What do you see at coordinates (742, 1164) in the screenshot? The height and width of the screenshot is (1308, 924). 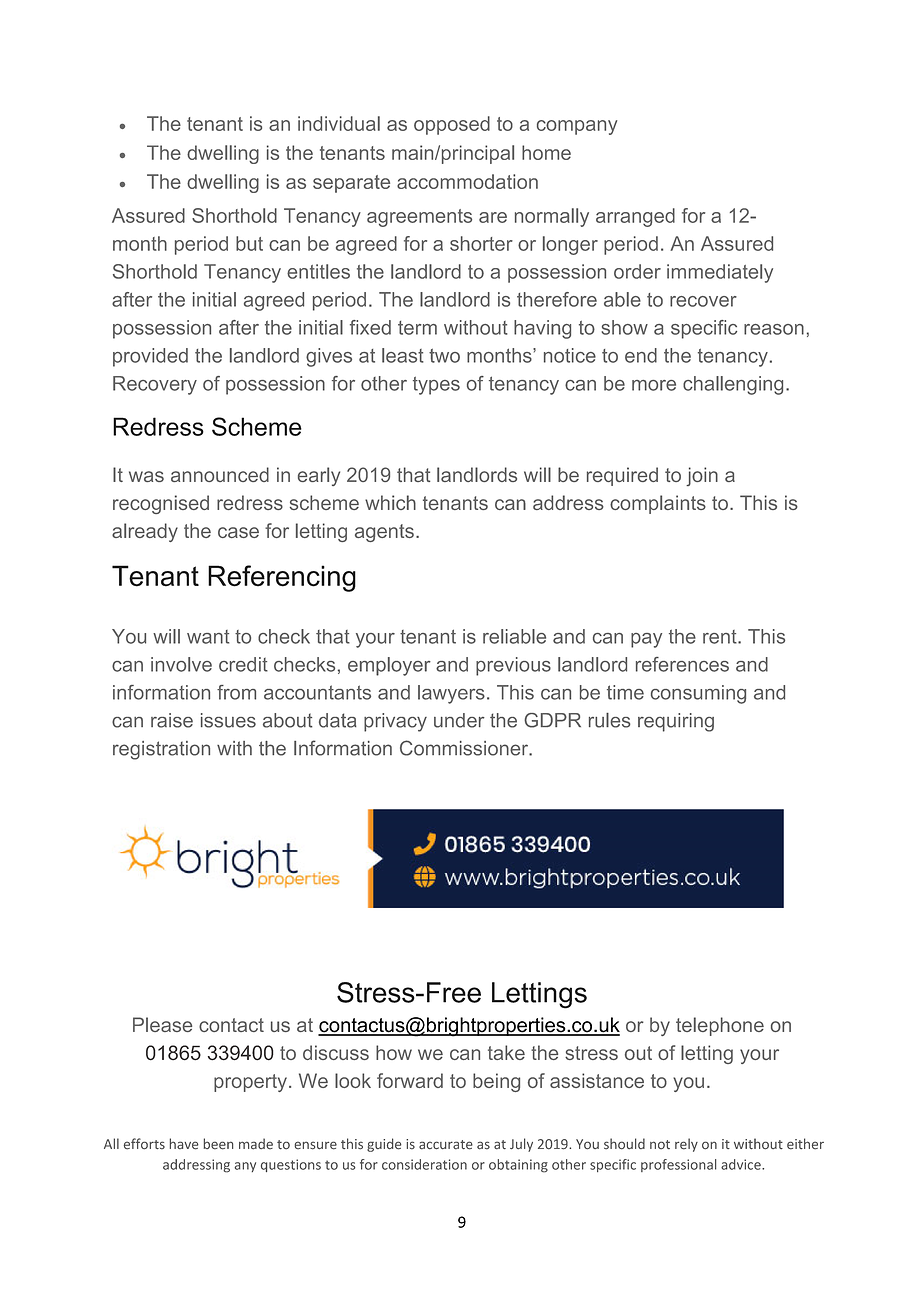 I see `advice` at bounding box center [742, 1164].
